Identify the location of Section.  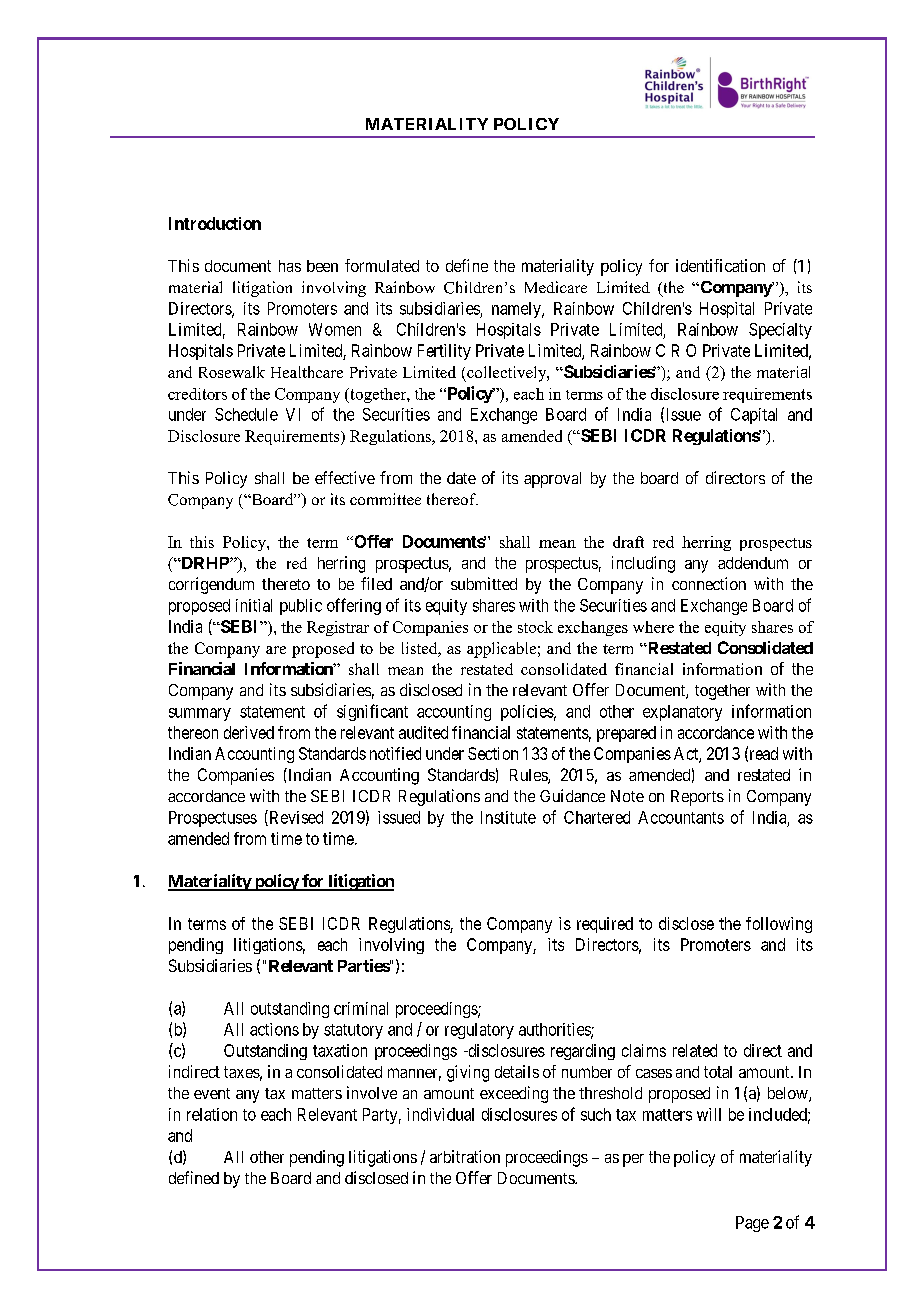
(493, 753).
